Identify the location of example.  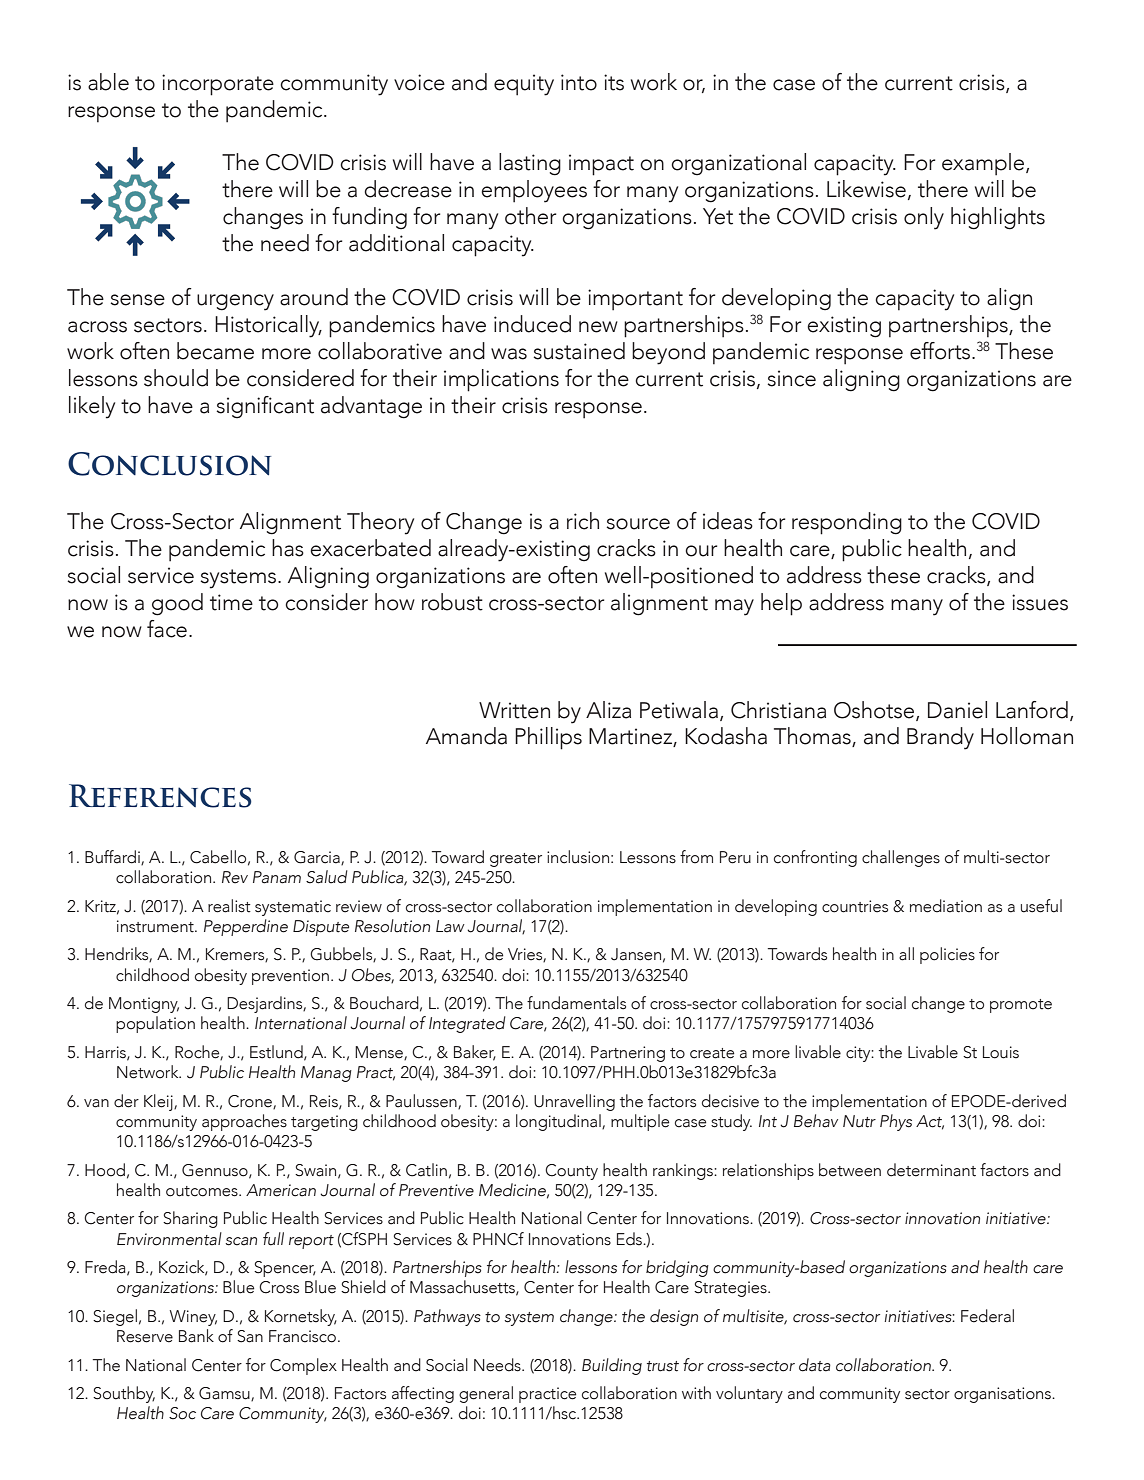
(984, 164).
